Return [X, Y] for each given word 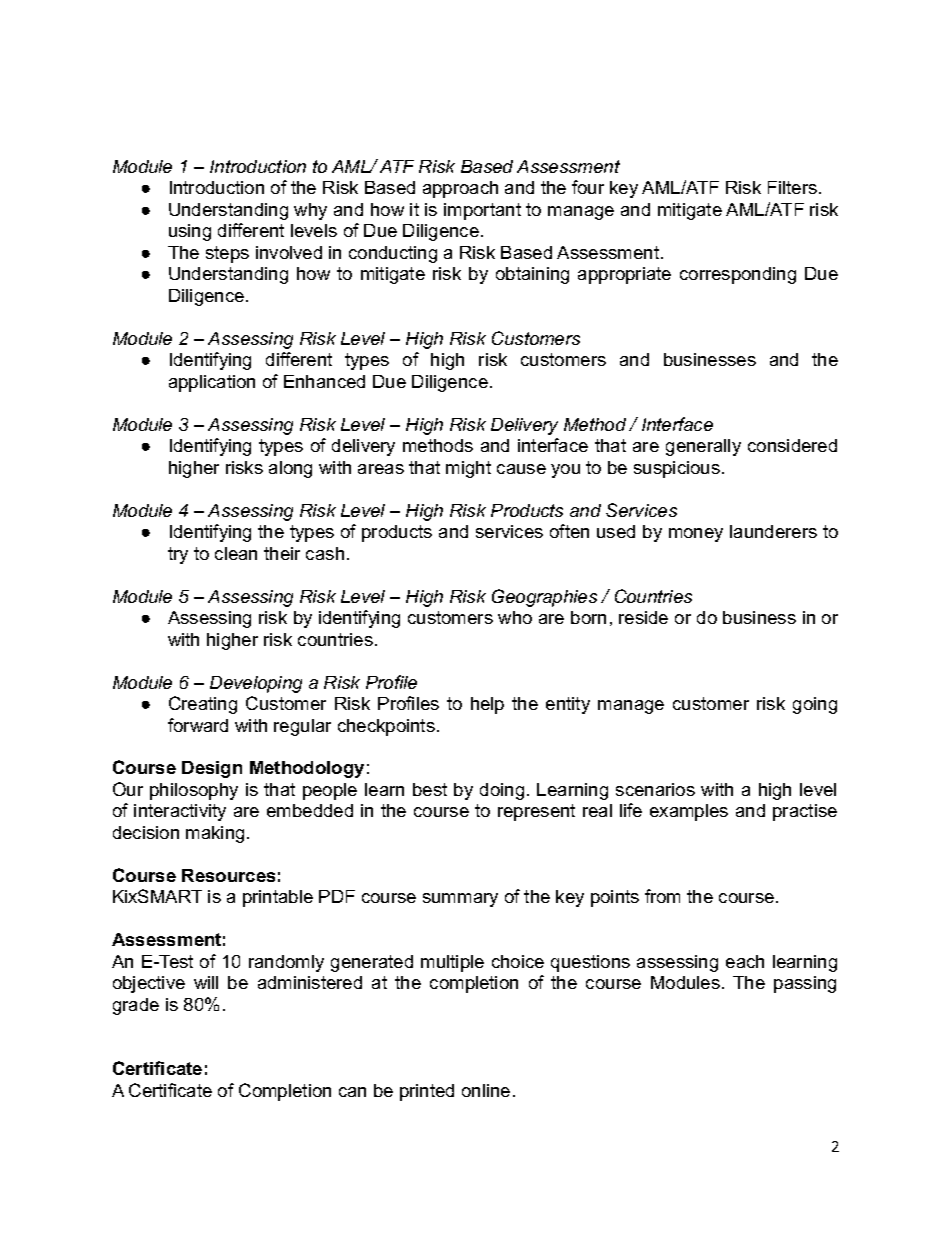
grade [136, 1006]
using [190, 232]
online [486, 1090]
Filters [792, 187]
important [482, 211]
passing [805, 984]
